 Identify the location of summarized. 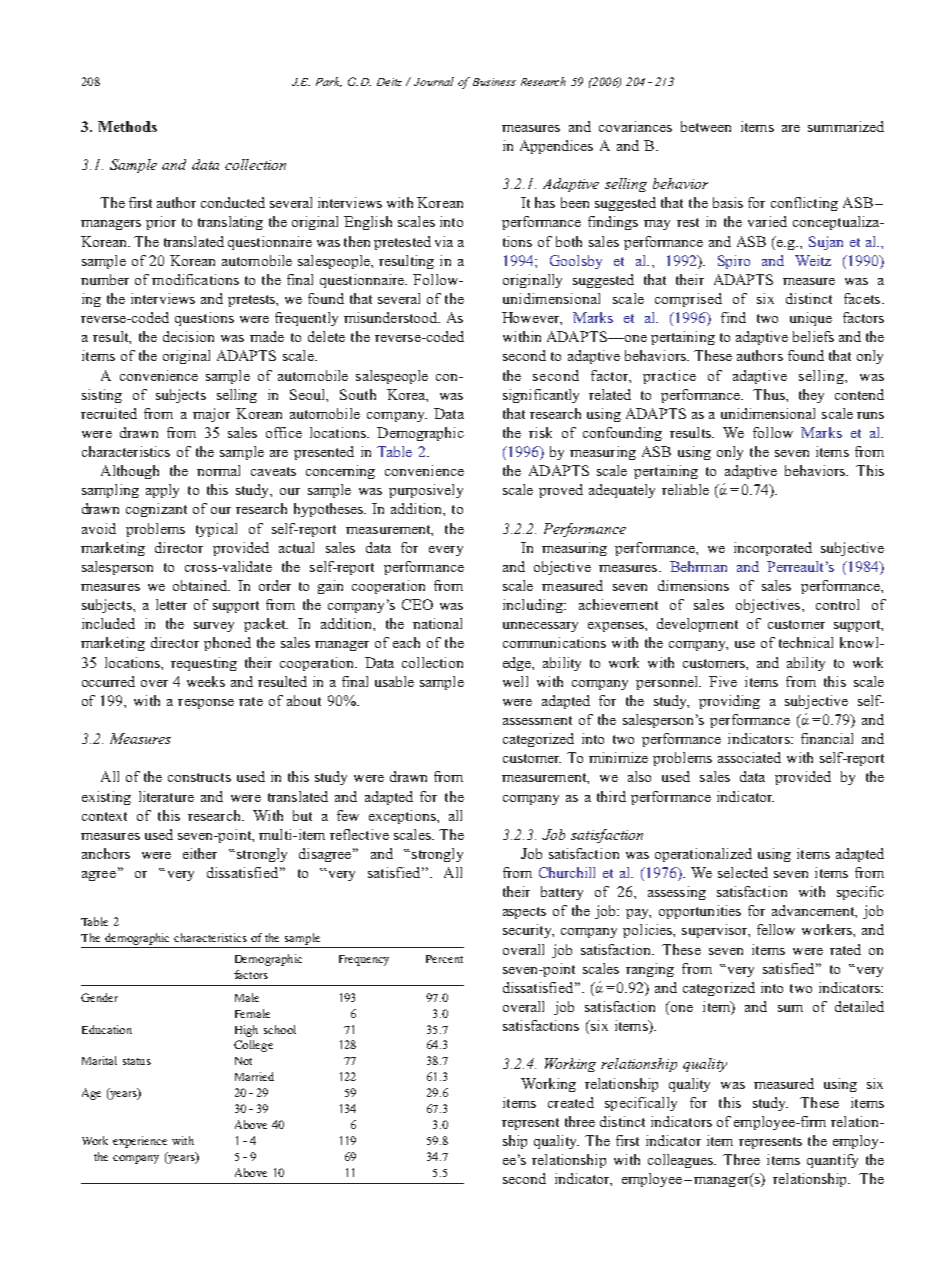
(846, 126).
